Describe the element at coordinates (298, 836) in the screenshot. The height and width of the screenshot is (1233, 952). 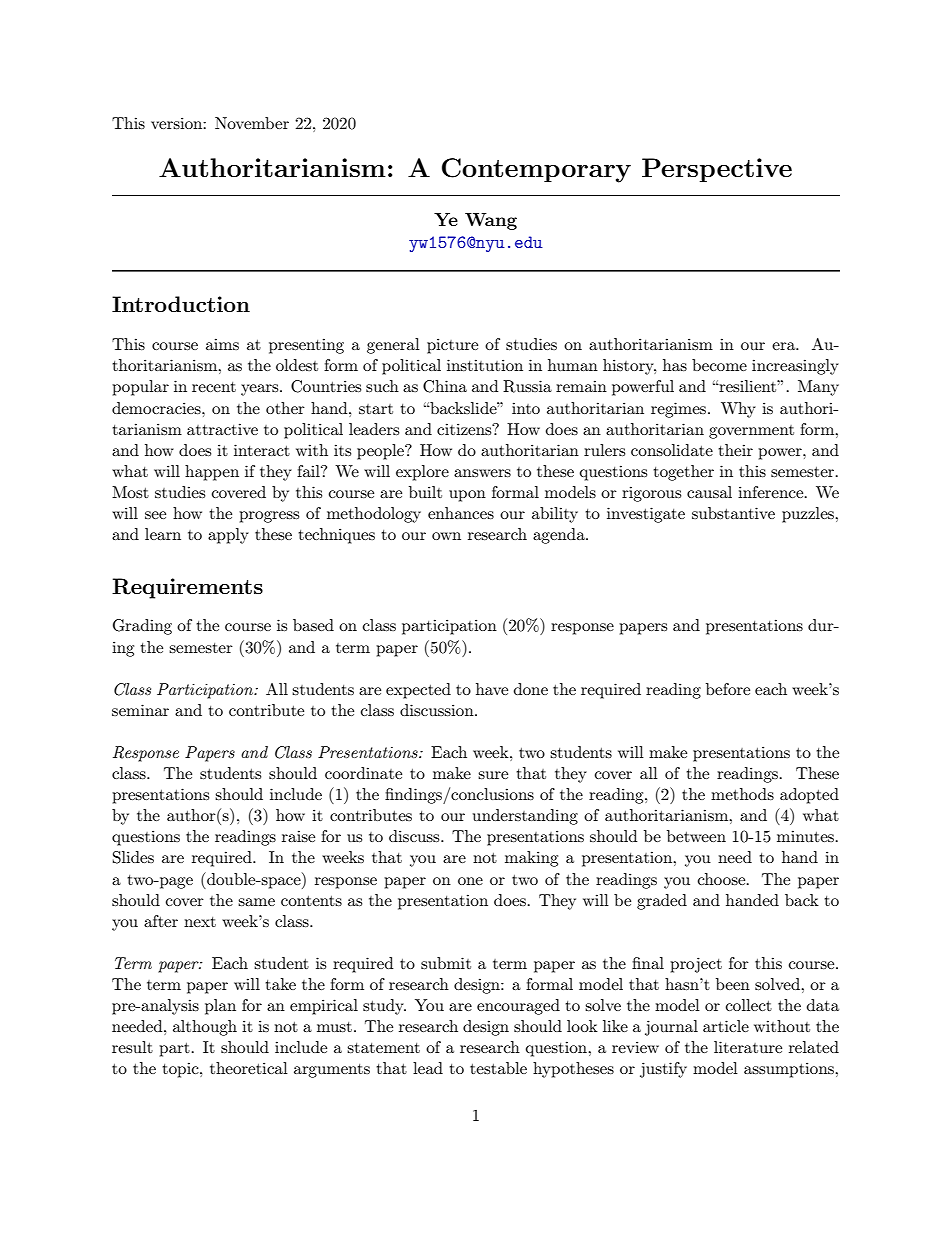
I see `raise` at that location.
